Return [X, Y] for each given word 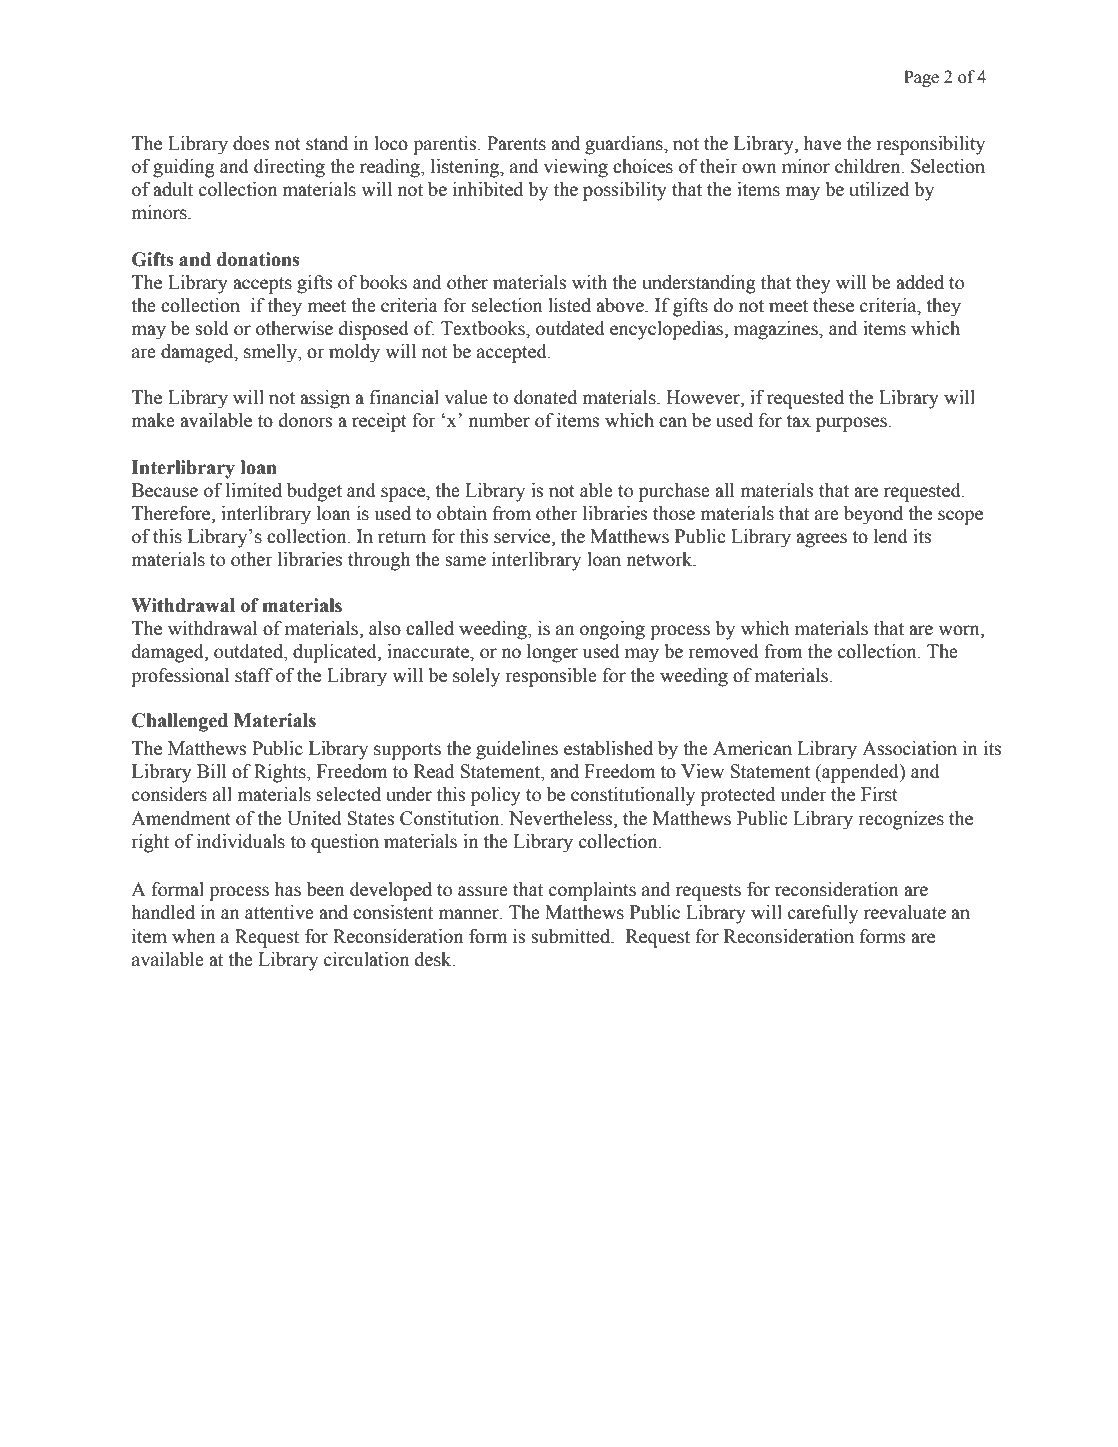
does [251, 143]
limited [254, 490]
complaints [592, 891]
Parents [516, 143]
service [523, 537]
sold [212, 328]
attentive [279, 912]
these [833, 305]
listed [569, 305]
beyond [873, 515]
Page [921, 78]
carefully [823, 914]
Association [909, 748]
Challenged [180, 722]
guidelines [517, 750]
